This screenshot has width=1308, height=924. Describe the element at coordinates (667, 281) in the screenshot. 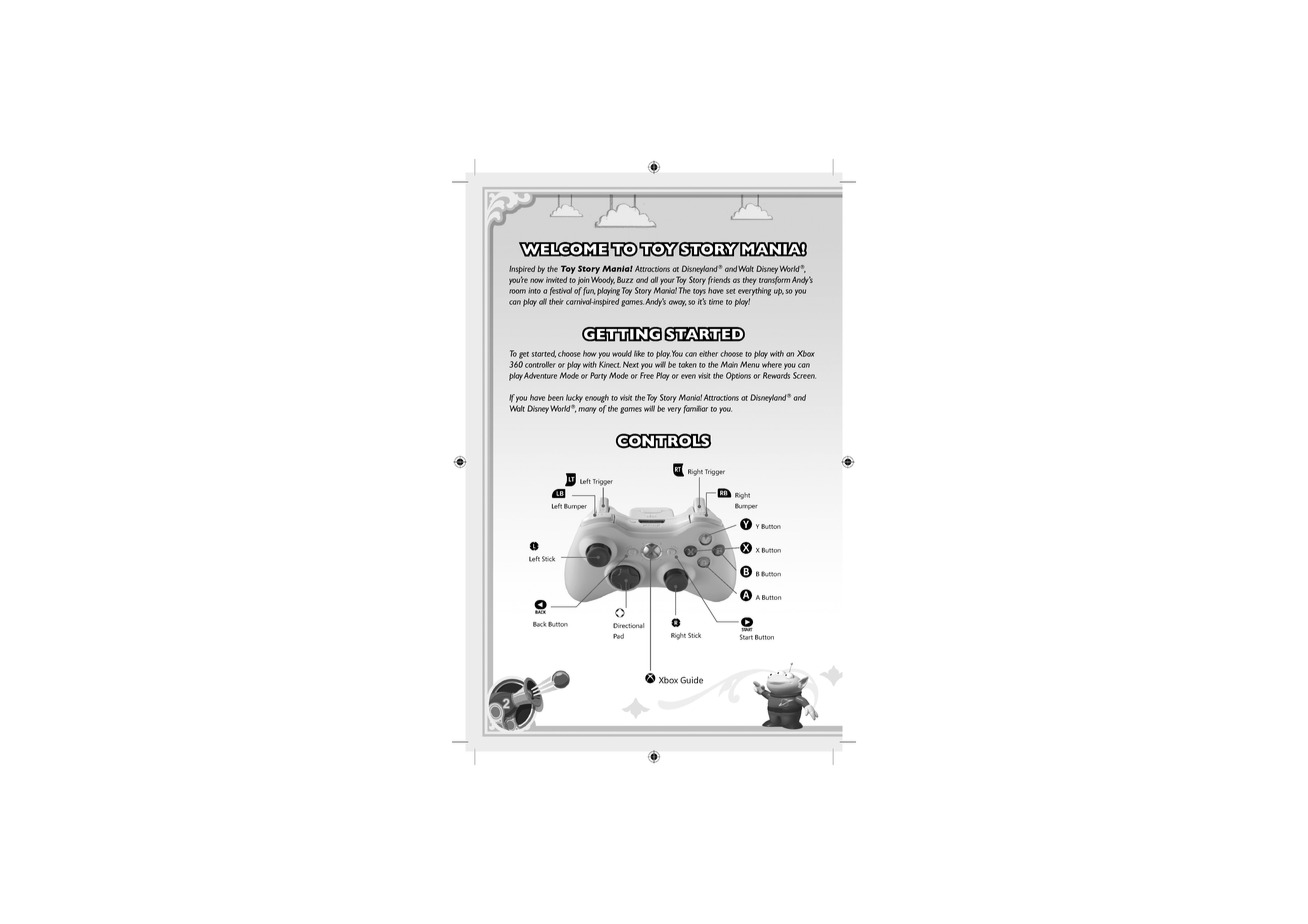

I see `your` at that location.
